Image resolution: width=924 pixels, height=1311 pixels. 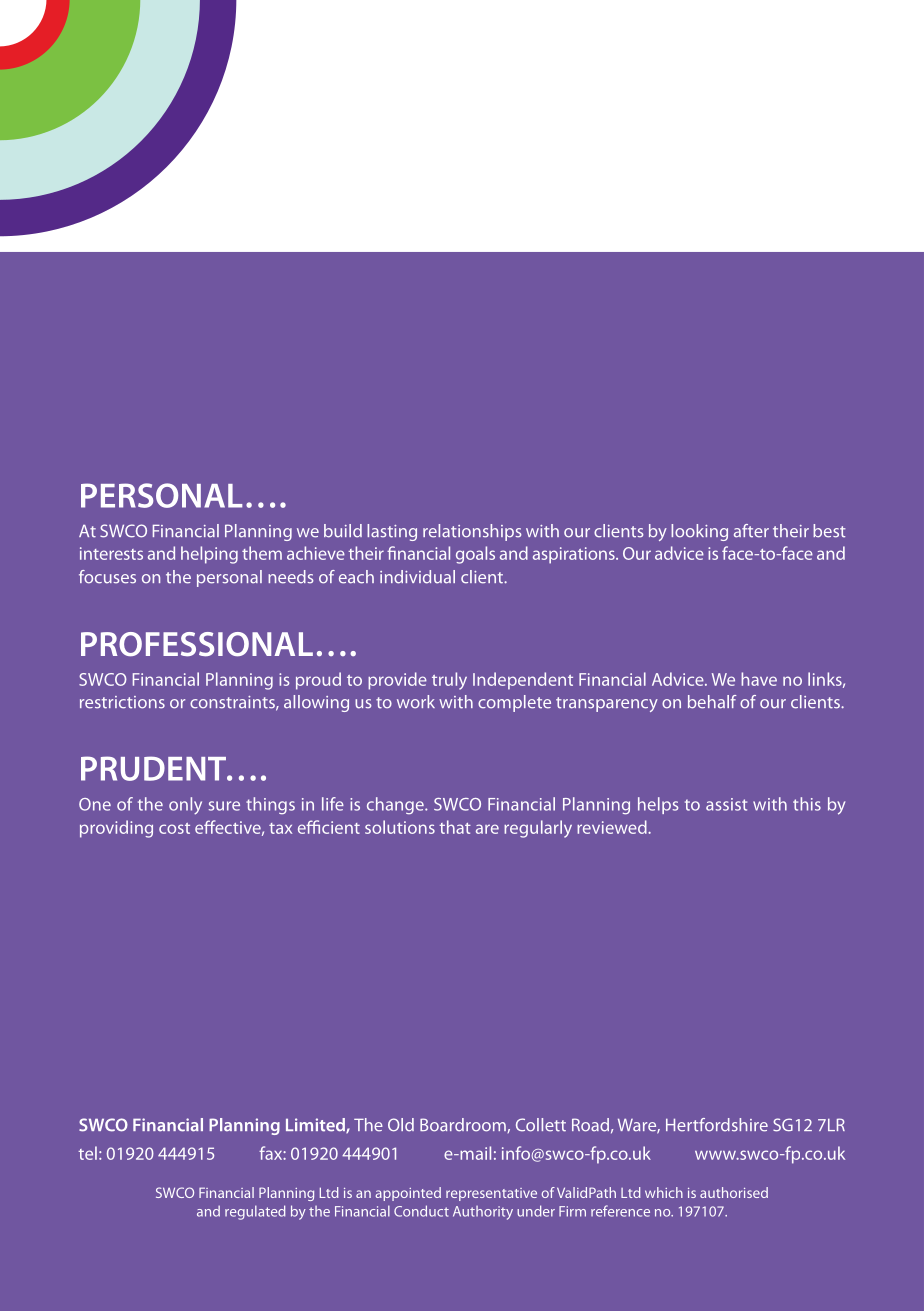 I want to click on after, so click(x=751, y=531).
